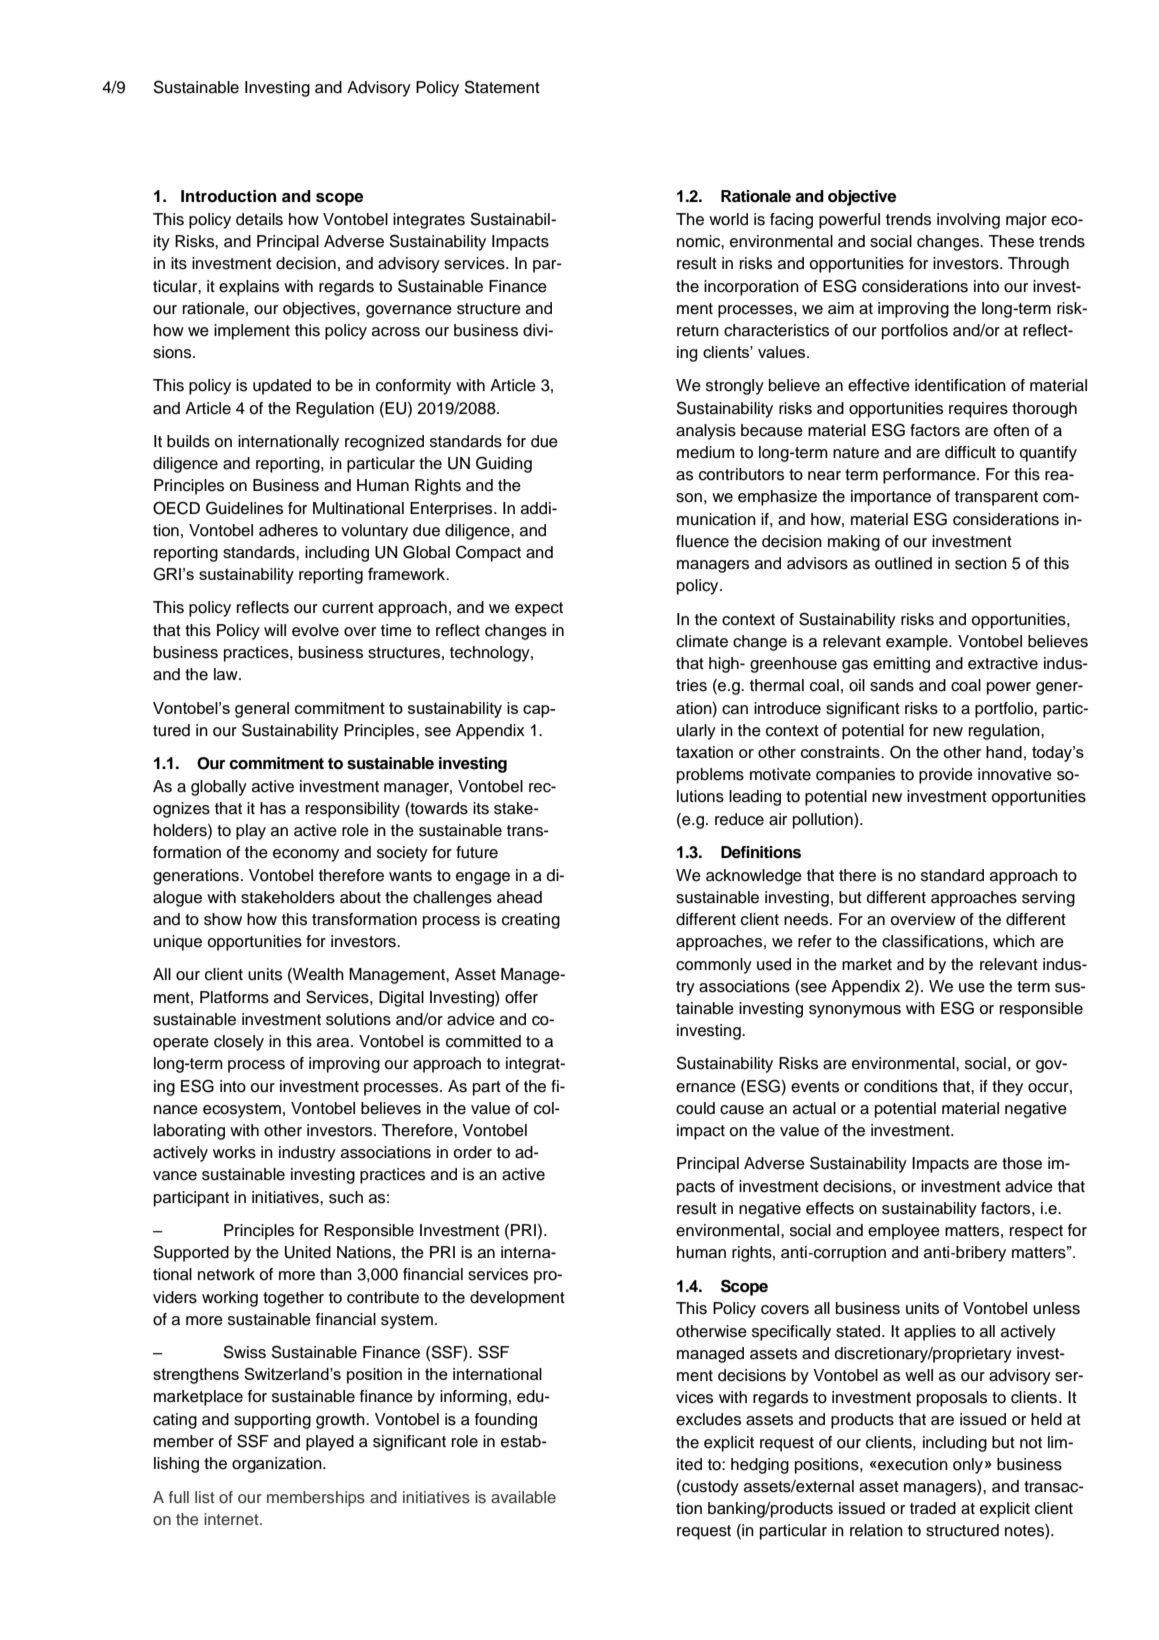  Describe the element at coordinates (519, 897) in the screenshot. I see `ahead` at that location.
